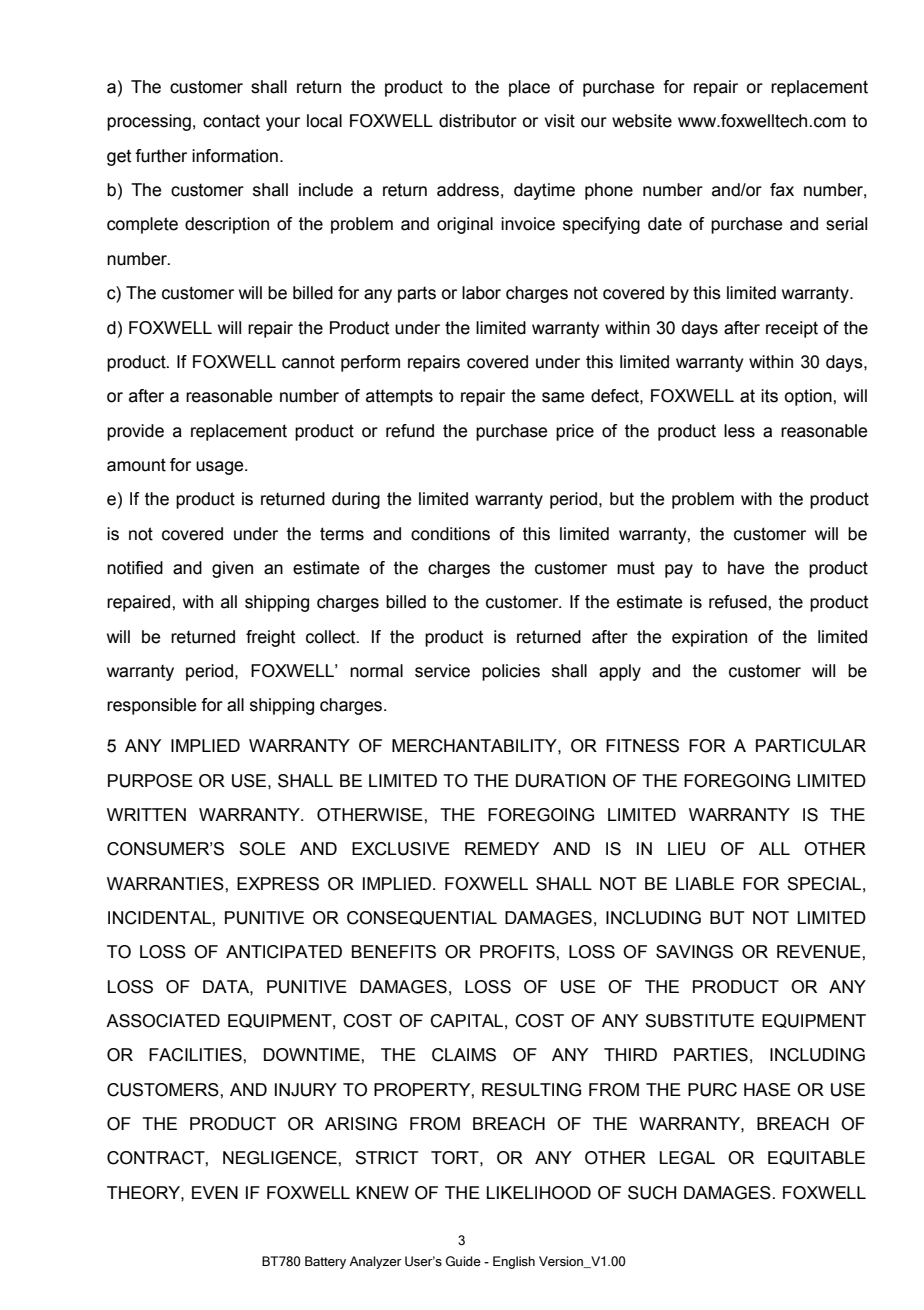 The image size is (924, 1310). I want to click on information, so click(235, 156).
